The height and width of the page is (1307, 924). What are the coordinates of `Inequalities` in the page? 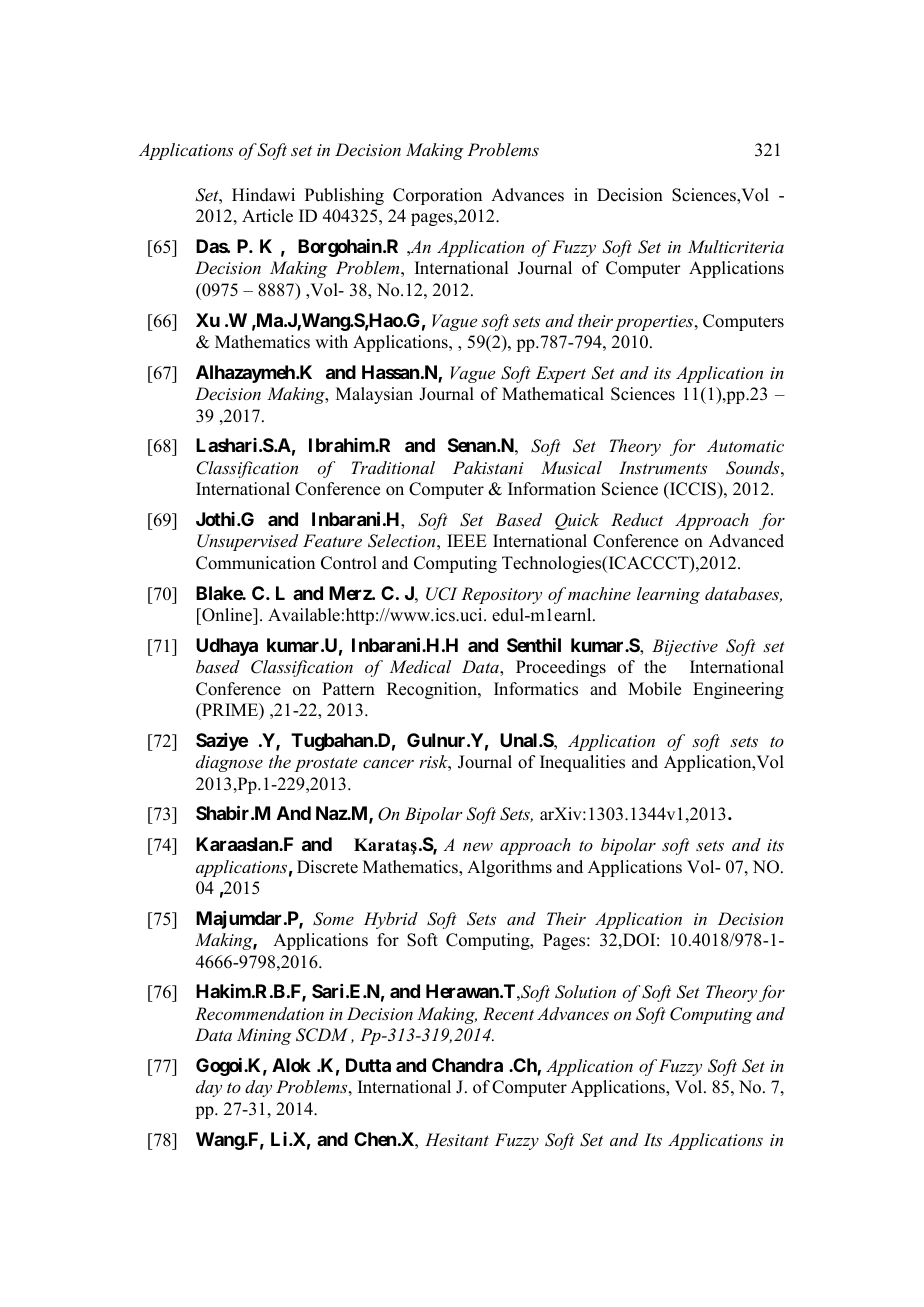 It's located at (582, 763).
